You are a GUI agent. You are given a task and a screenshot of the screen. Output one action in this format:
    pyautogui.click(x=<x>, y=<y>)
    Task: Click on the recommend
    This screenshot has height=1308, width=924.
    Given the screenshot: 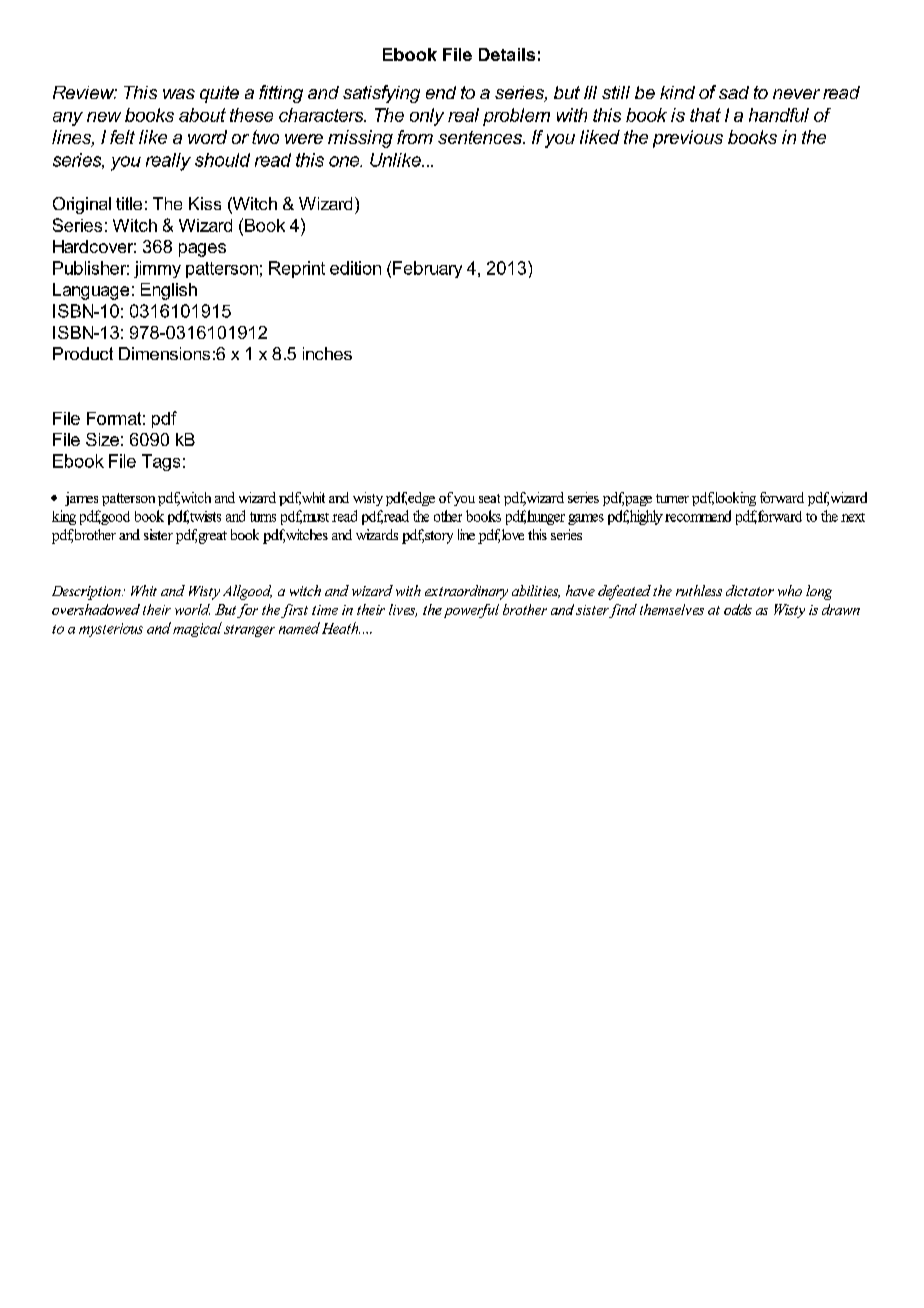 What is the action you would take?
    pyautogui.click(x=698, y=516)
